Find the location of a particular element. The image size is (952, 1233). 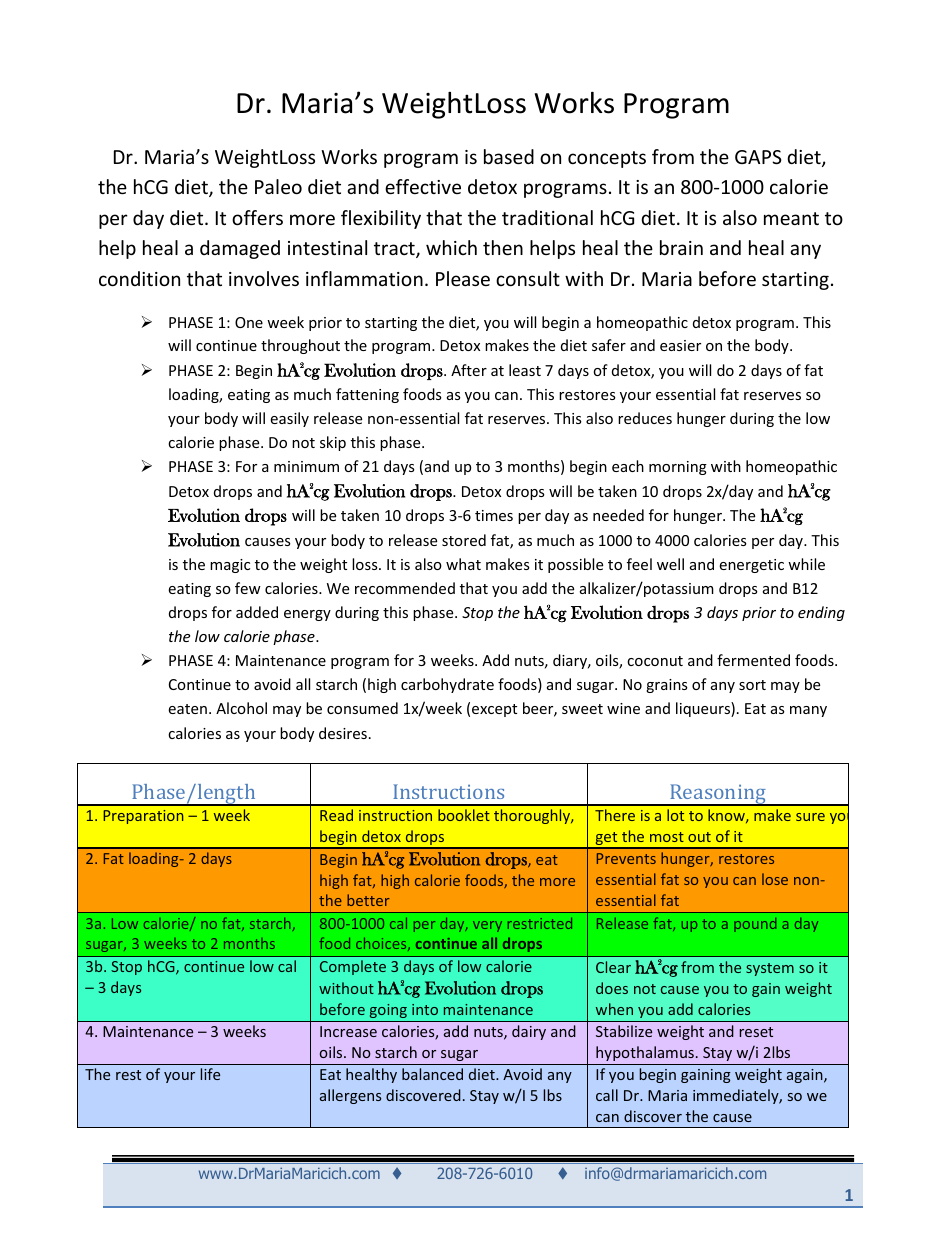

very is located at coordinates (487, 926).
